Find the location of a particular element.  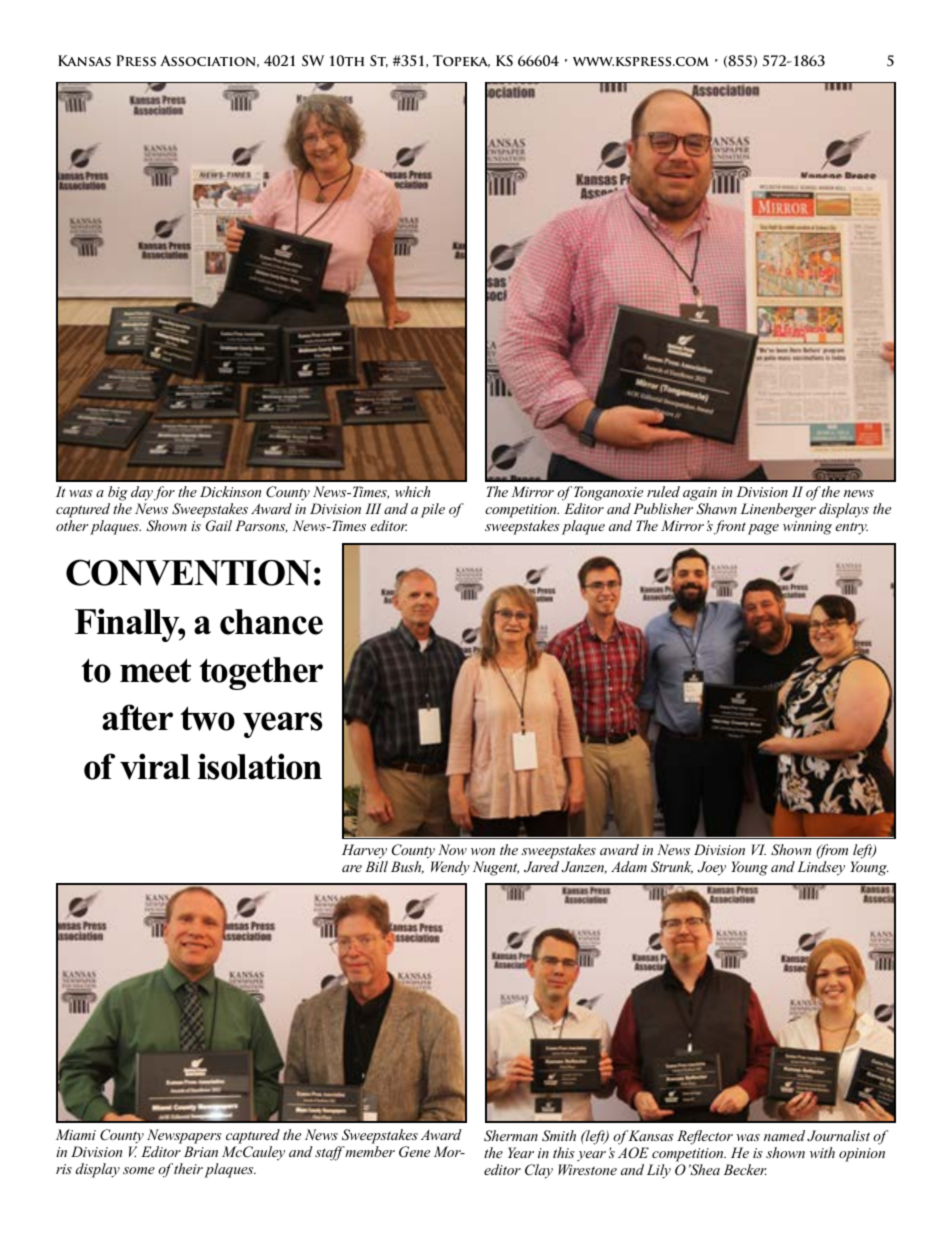

page is located at coordinates (763, 529).
